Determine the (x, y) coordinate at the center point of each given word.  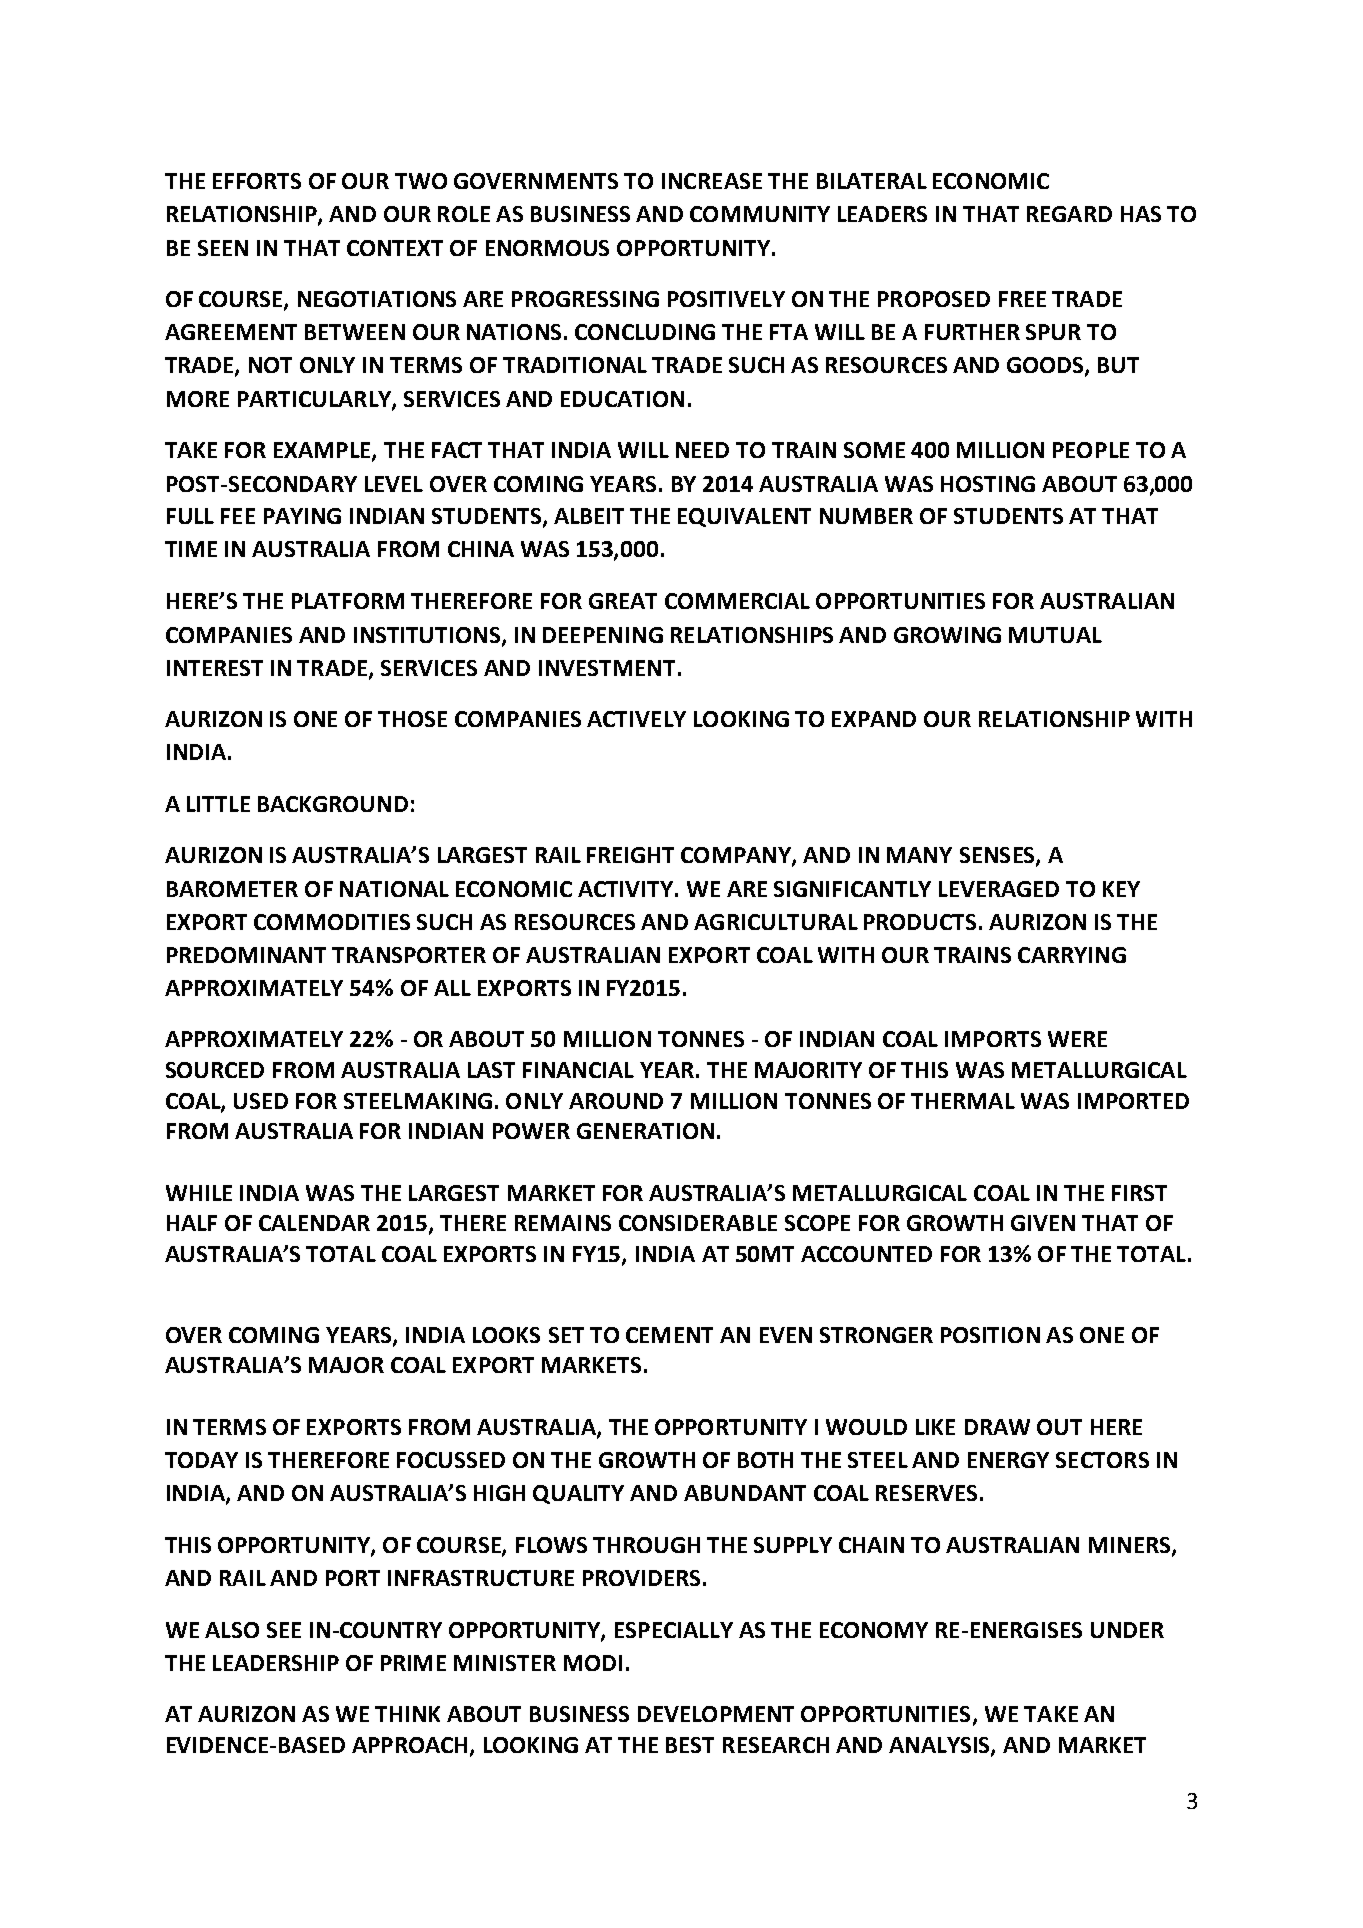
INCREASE (712, 181)
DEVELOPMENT (716, 1714)
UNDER (1127, 1630)
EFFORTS (257, 181)
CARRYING (1072, 955)
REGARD (1069, 214)
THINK (407, 1714)
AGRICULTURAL (776, 922)
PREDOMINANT (246, 955)
